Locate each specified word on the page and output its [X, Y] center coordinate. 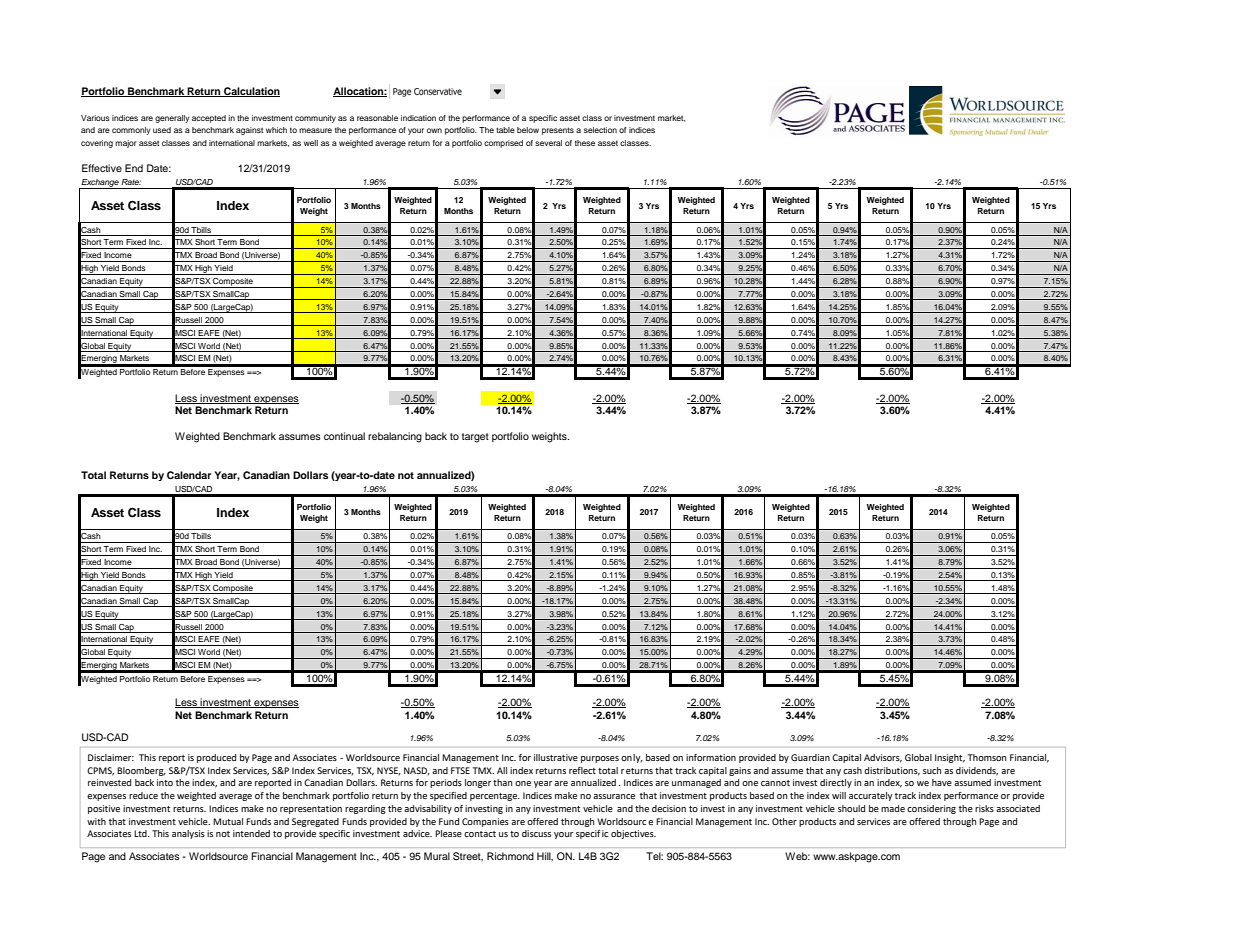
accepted [209, 119]
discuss [536, 833]
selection [600, 130]
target [475, 438]
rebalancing [395, 437]
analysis [188, 834]
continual [344, 436]
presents [558, 131]
